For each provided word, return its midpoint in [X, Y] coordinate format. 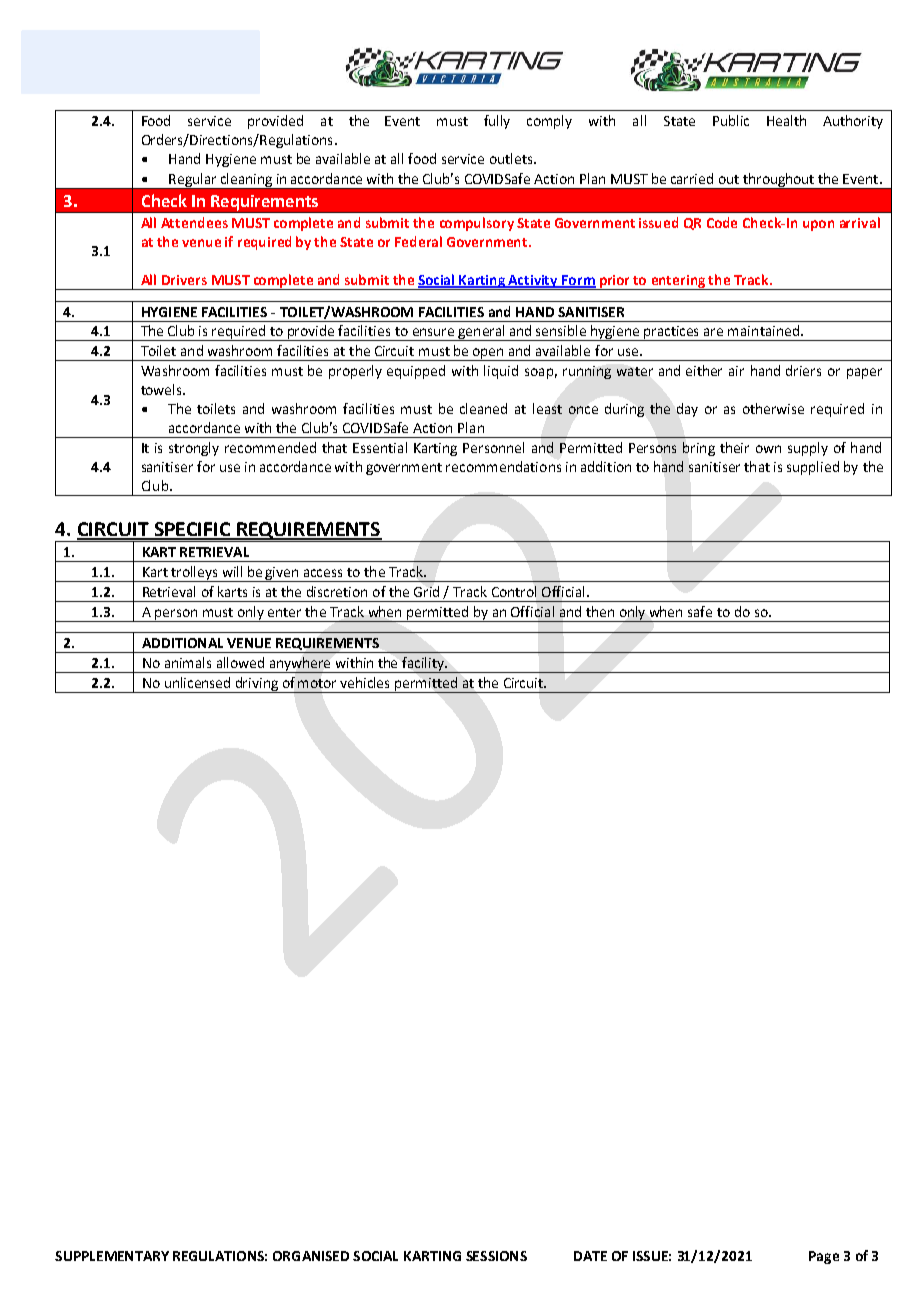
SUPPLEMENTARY [112, 1256]
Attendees [194, 222]
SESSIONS [496, 1256]
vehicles [364, 682]
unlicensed [197, 682]
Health [786, 120]
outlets [512, 158]
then [600, 611]
